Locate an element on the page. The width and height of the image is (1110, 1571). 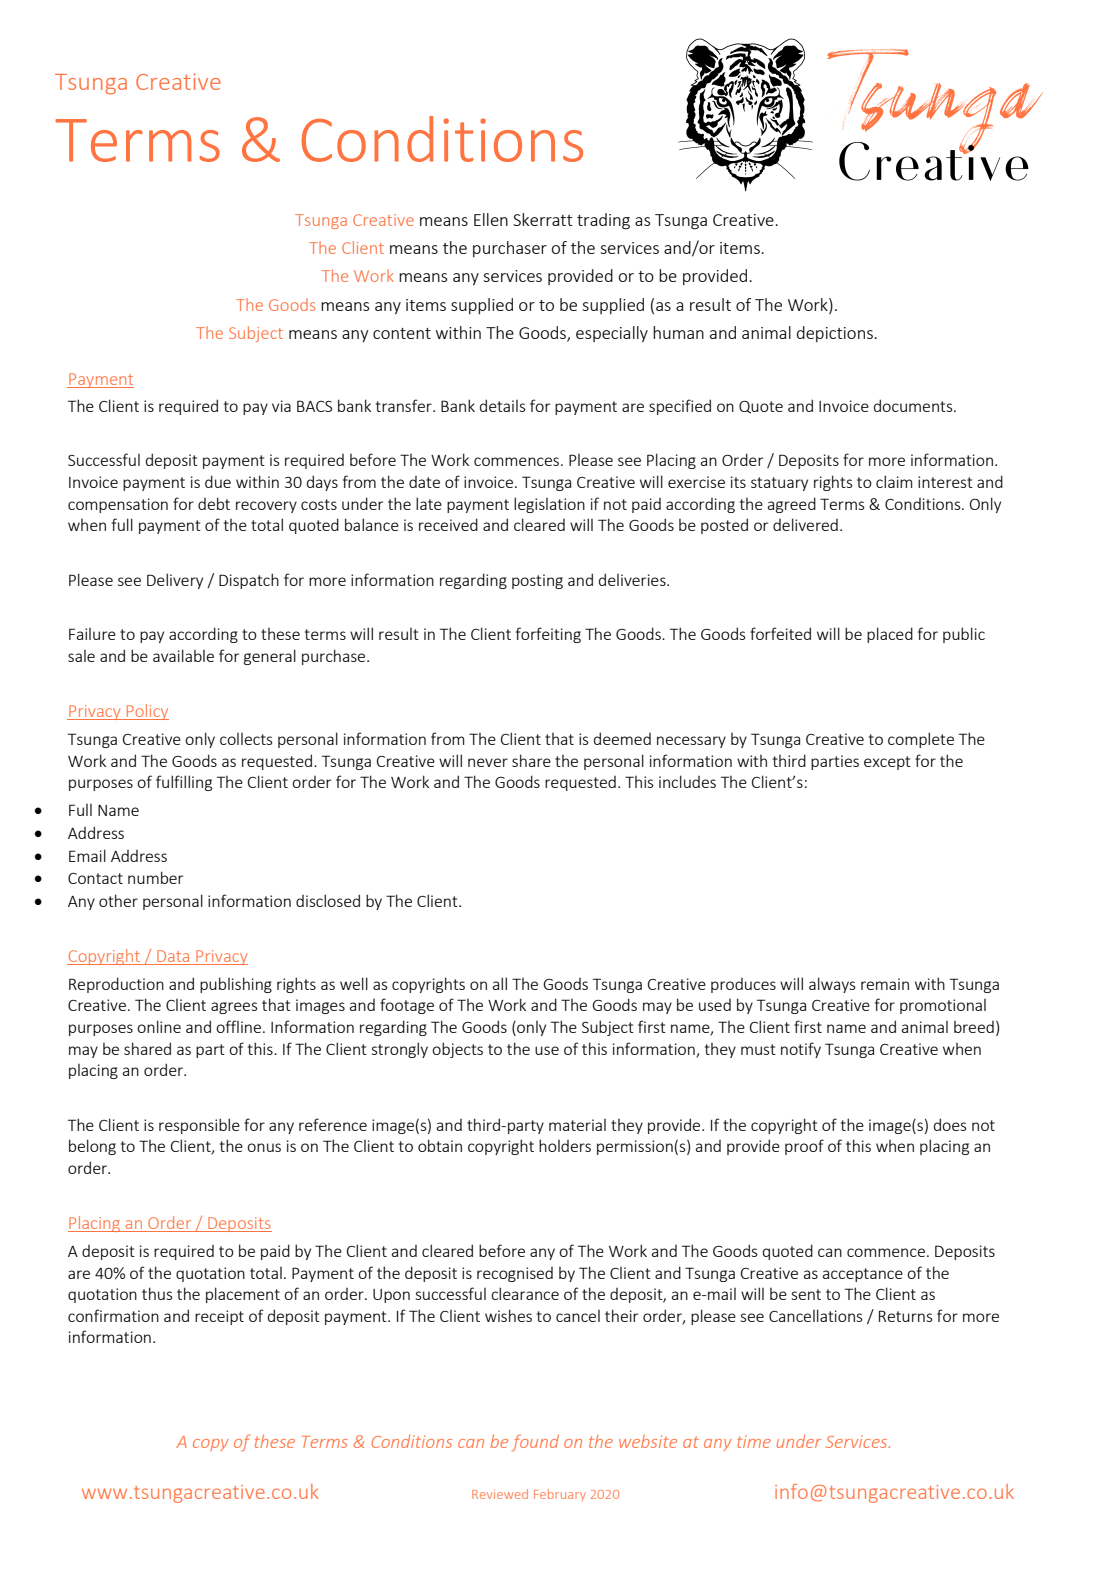
number is located at coordinates (155, 877).
